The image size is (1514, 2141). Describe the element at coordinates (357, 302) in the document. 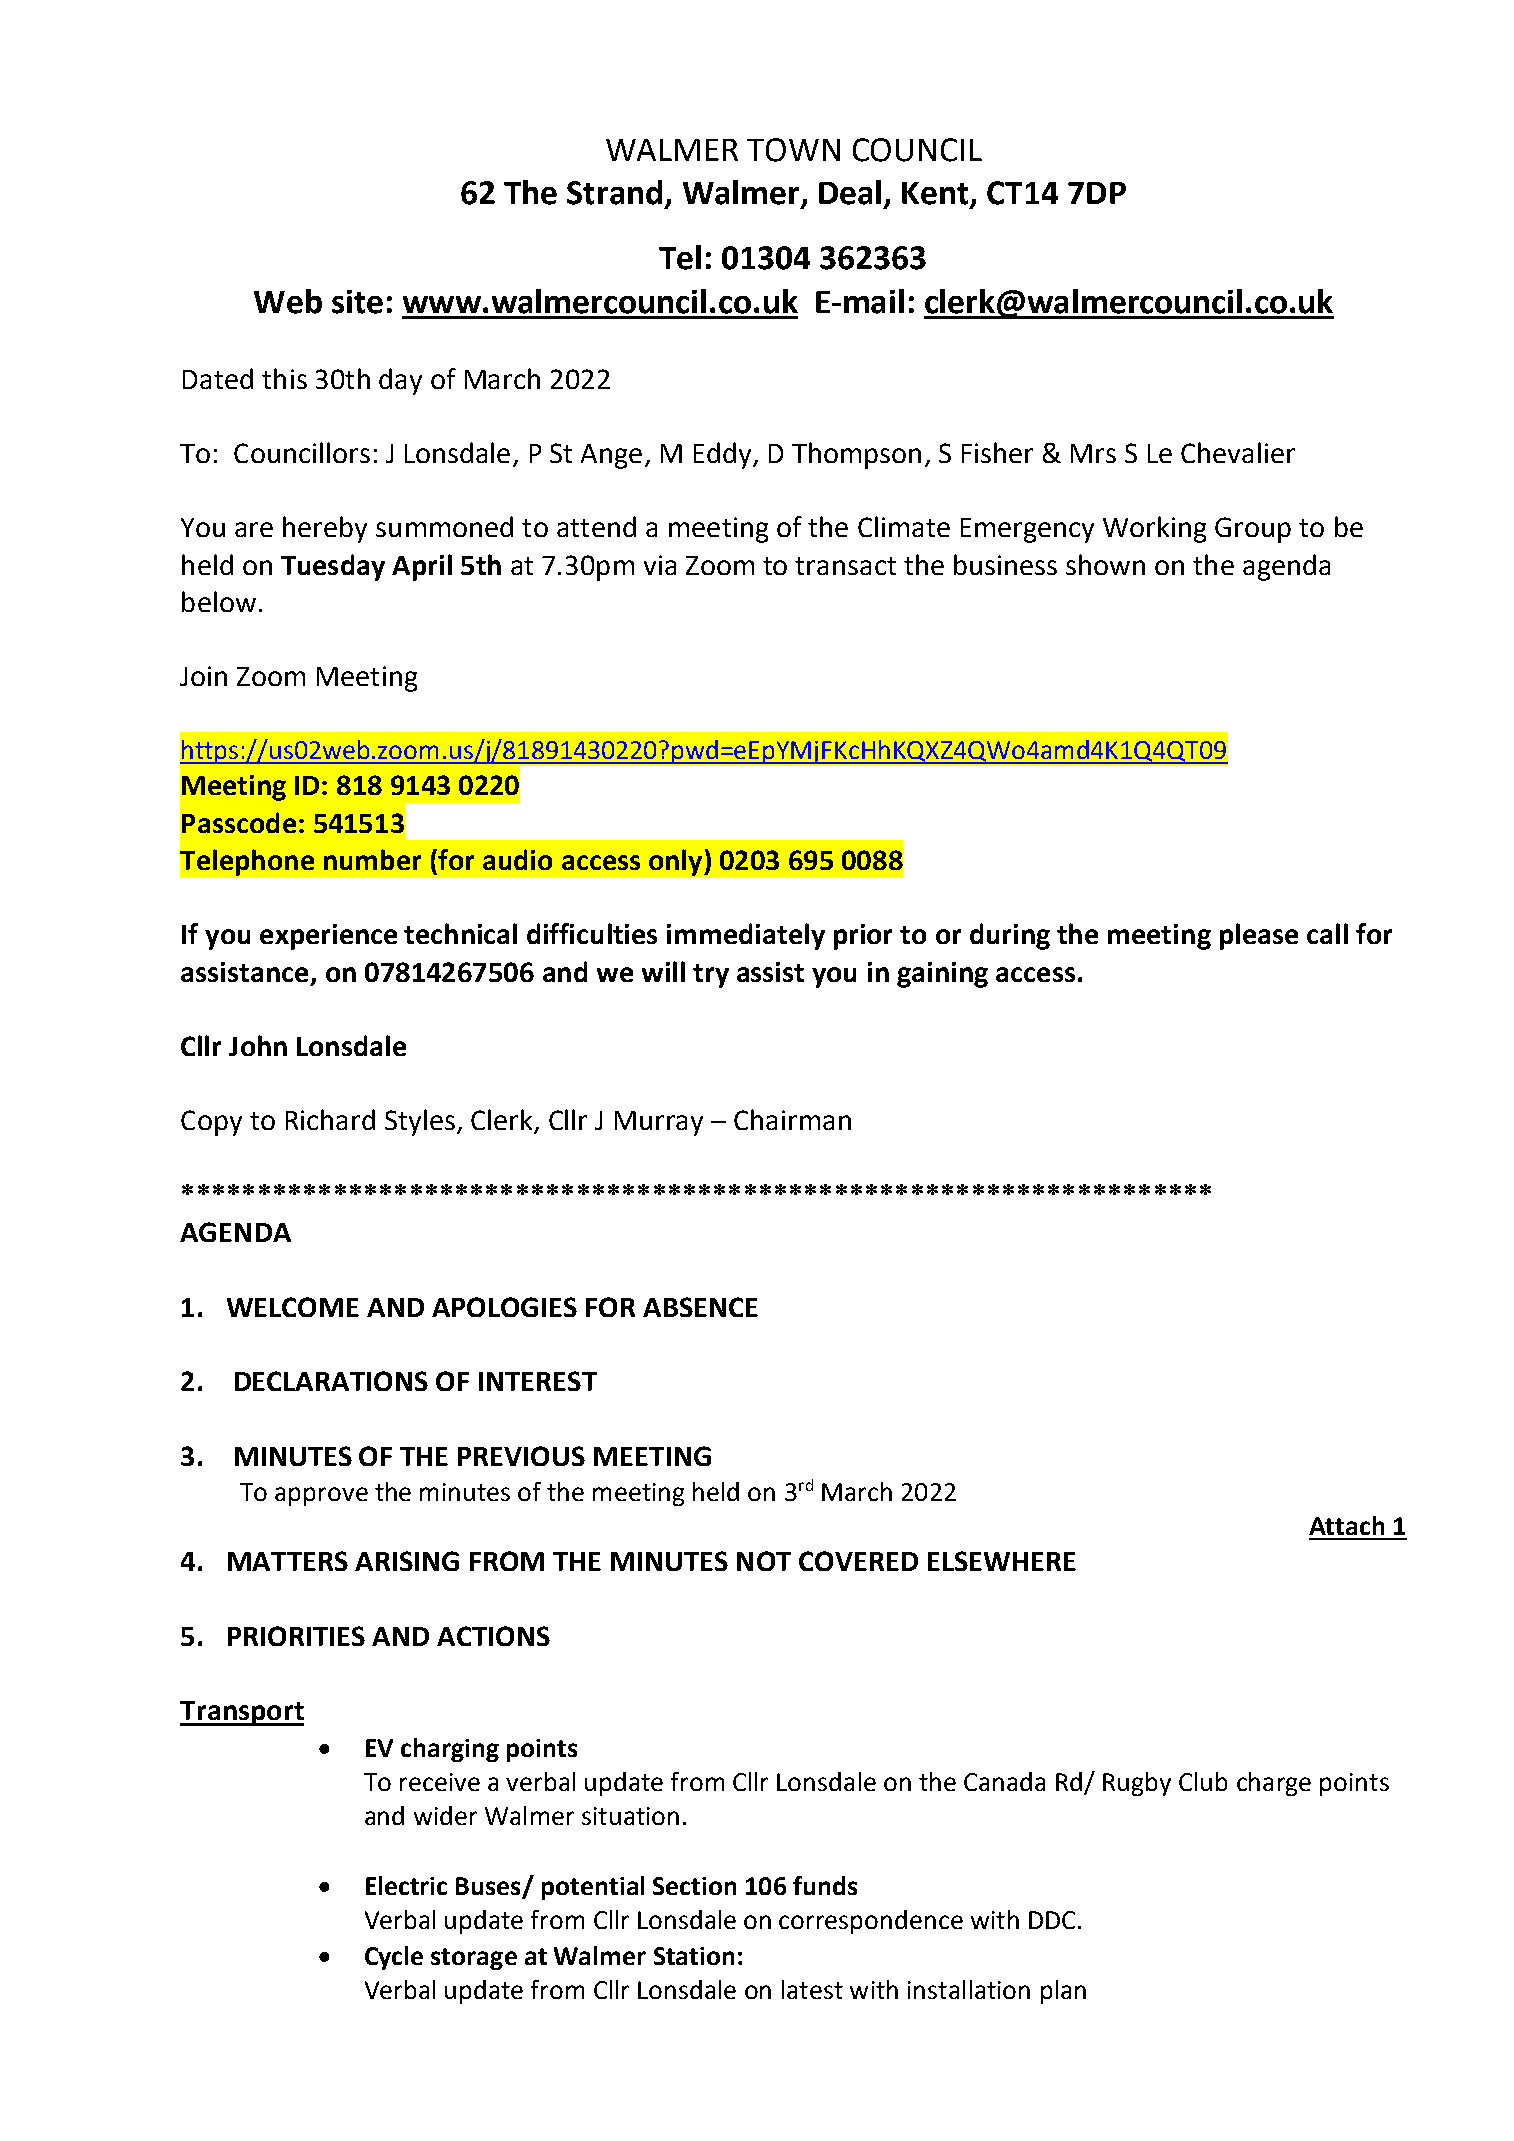

I see `site` at that location.
